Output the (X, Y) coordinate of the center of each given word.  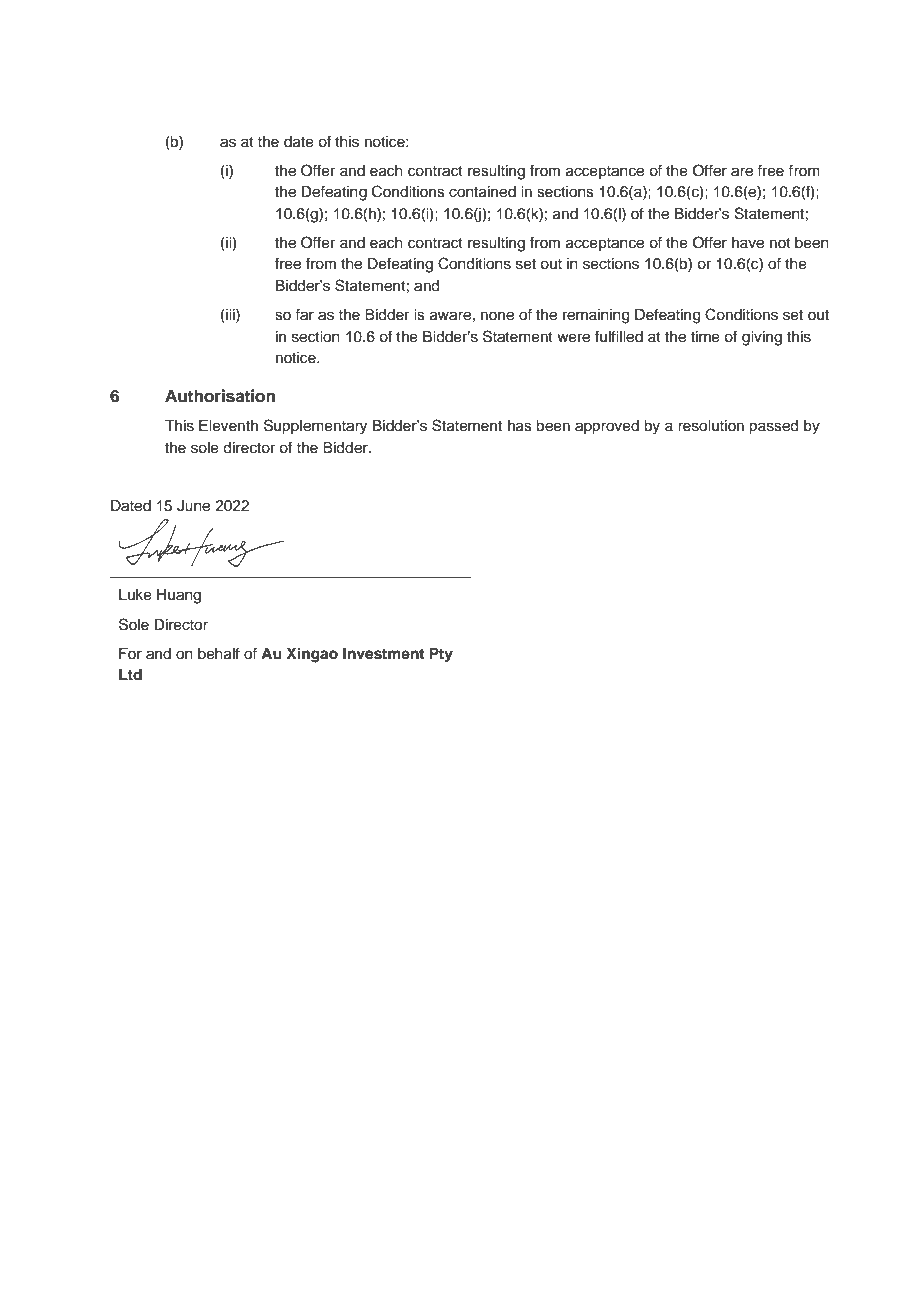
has (520, 426)
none (497, 316)
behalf (219, 653)
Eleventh (228, 426)
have (748, 243)
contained (482, 192)
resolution (711, 426)
